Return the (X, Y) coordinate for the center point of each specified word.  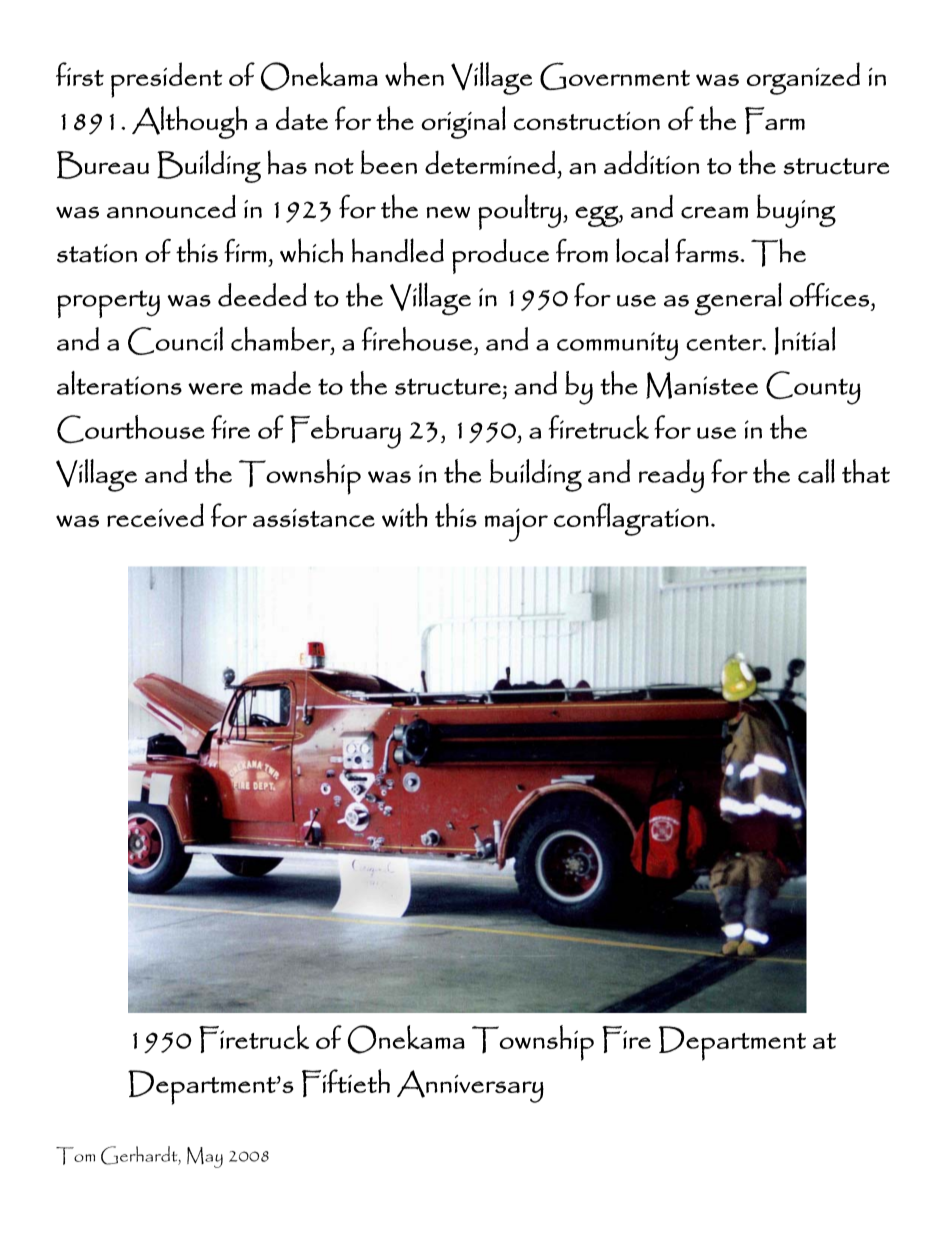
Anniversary (470, 1086)
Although (189, 122)
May (205, 1157)
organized (803, 78)
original (463, 122)
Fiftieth (346, 1083)
